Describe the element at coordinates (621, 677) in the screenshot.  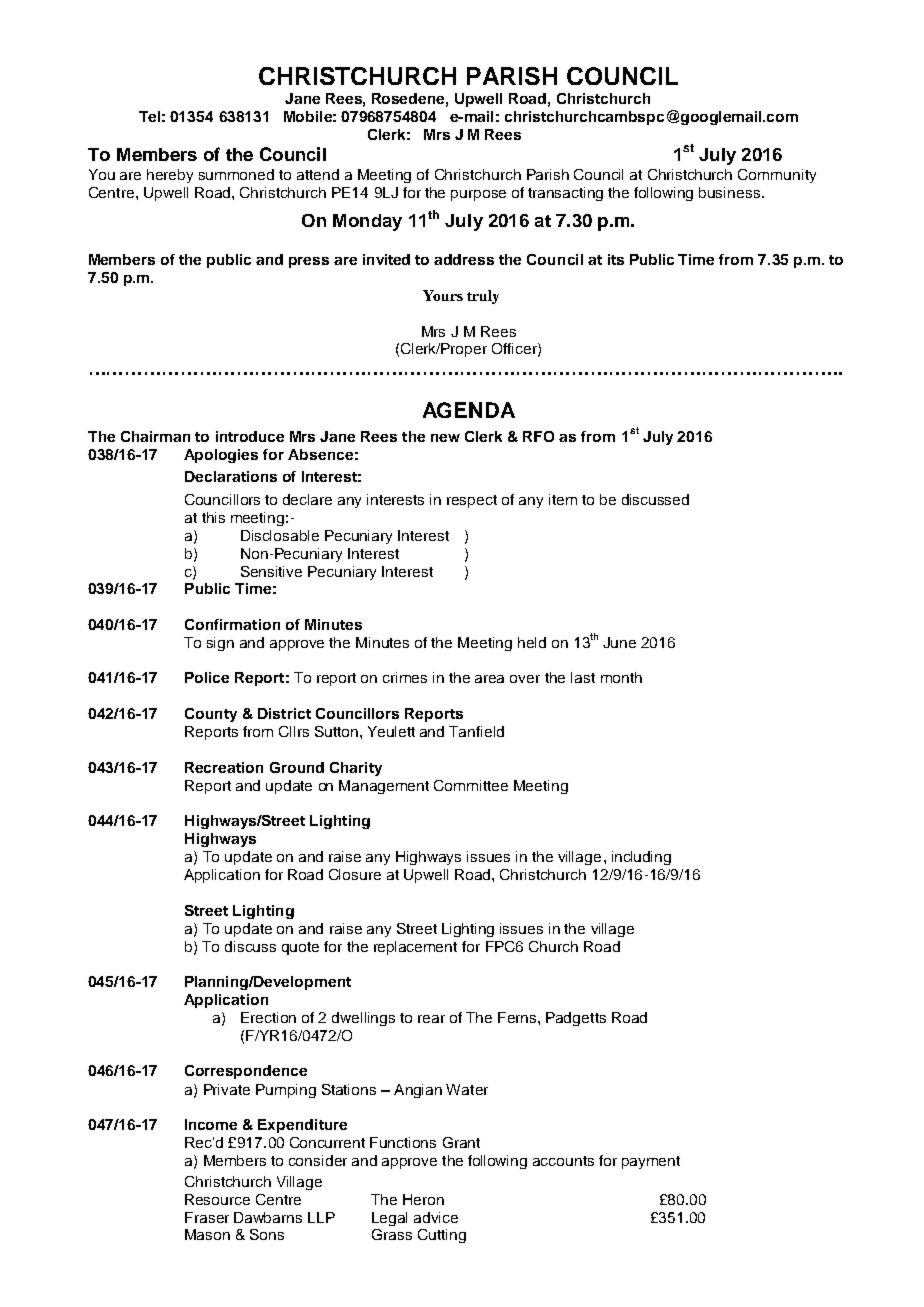
I see `month` at that location.
